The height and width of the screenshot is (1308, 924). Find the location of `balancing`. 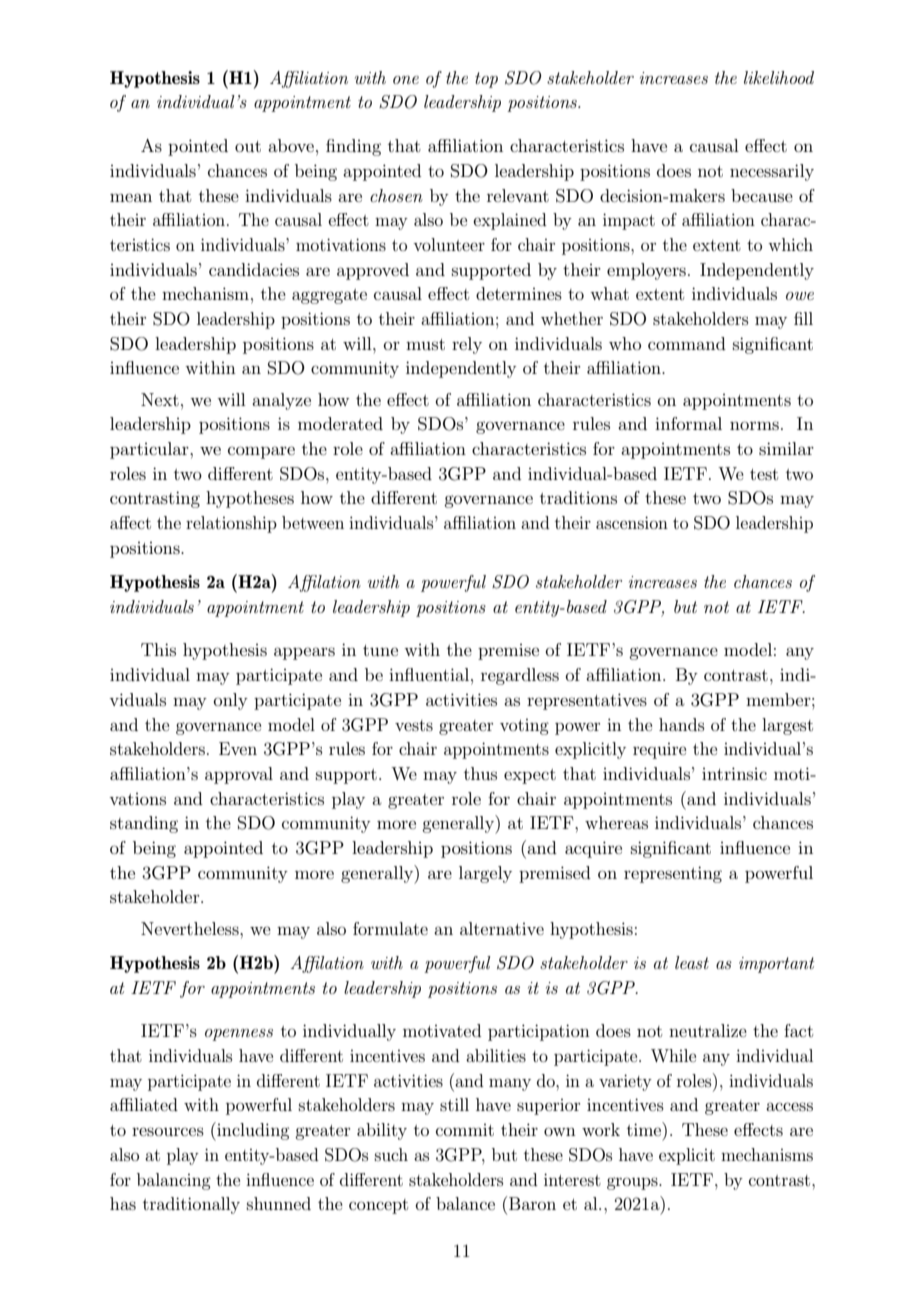

balancing is located at coordinates (174, 1181).
